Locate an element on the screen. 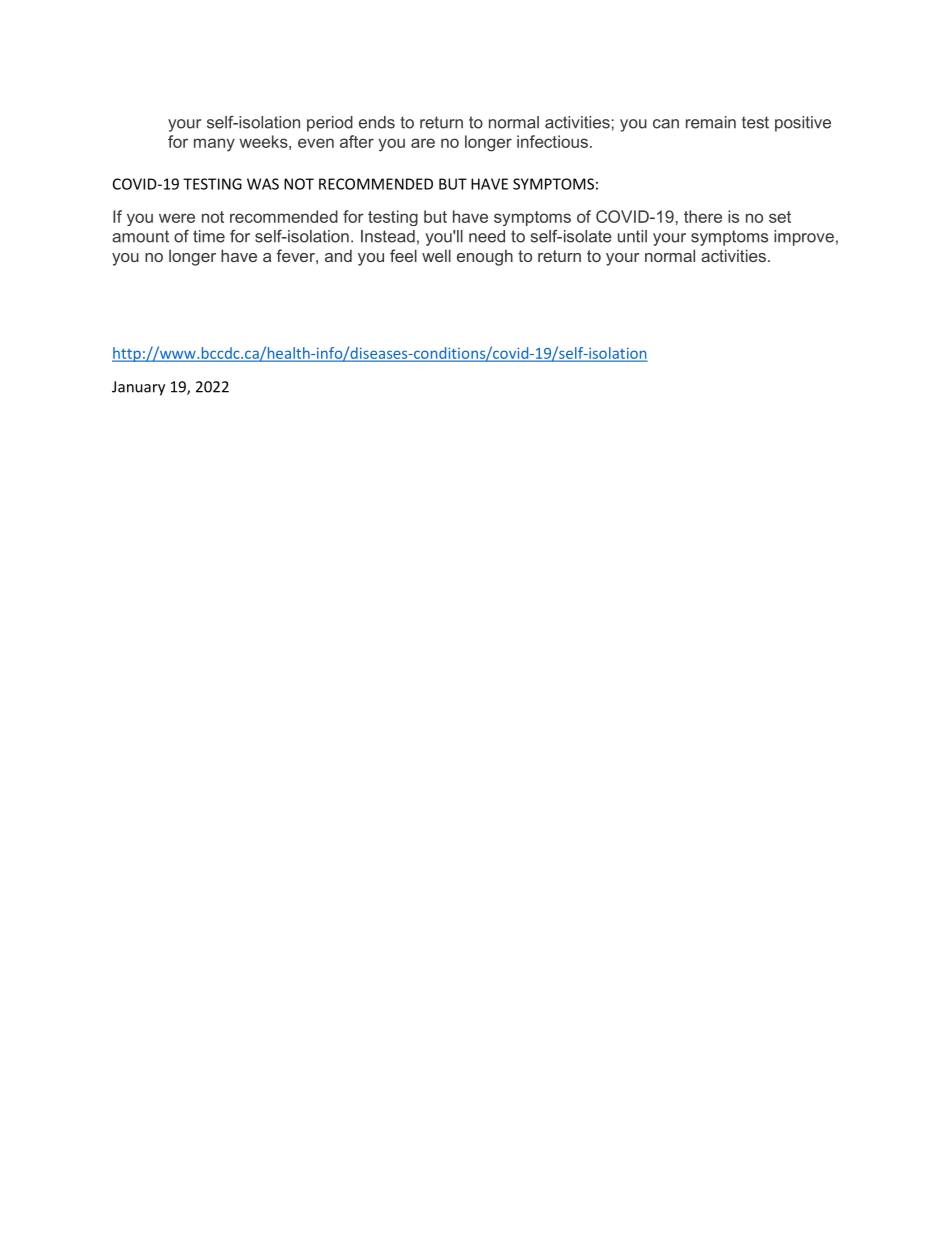 This screenshot has width=952, height=1233. improve is located at coordinates (804, 238).
